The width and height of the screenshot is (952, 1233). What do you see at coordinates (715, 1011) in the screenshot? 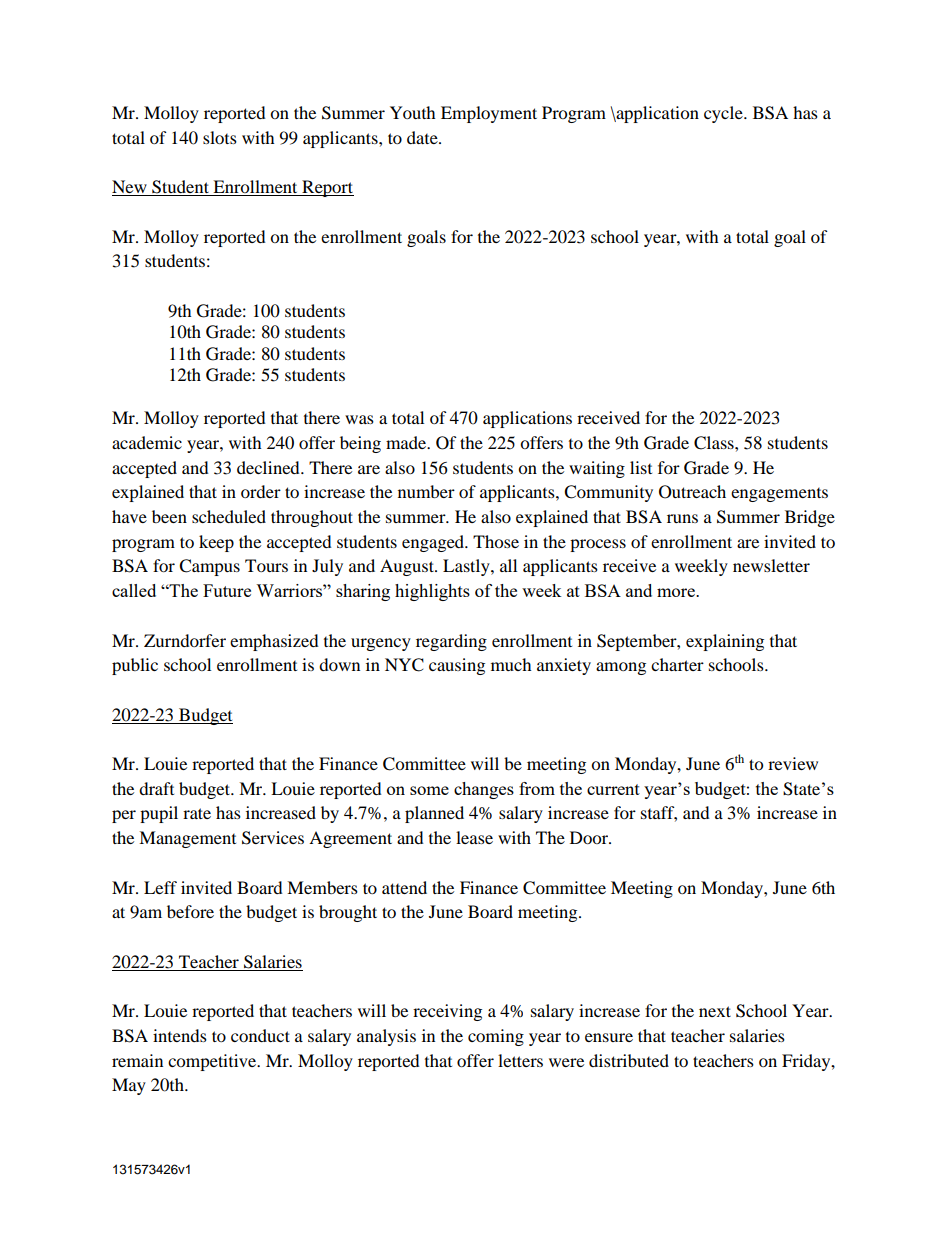
I see `next` at bounding box center [715, 1011].
